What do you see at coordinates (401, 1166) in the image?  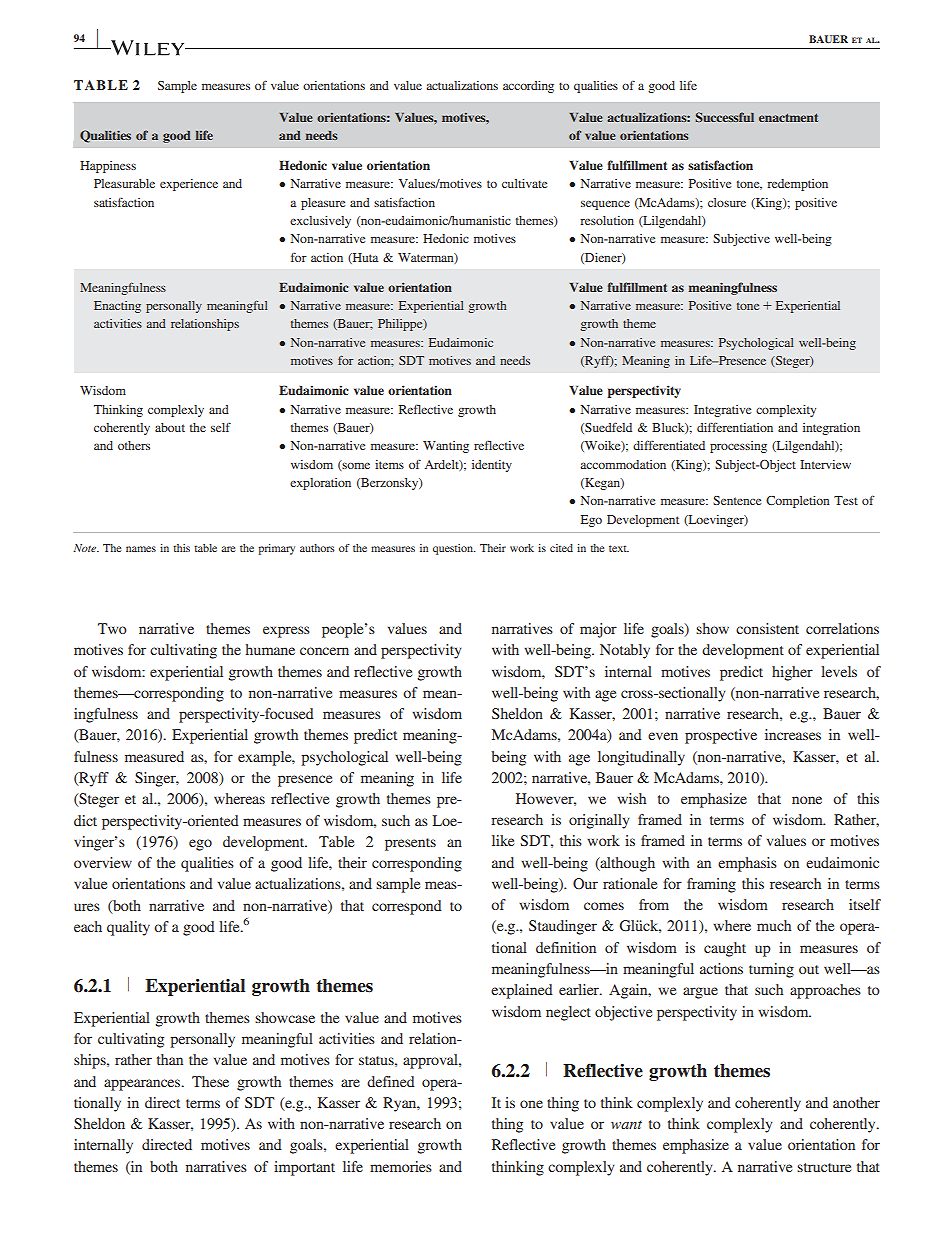 I see `memories` at bounding box center [401, 1166].
